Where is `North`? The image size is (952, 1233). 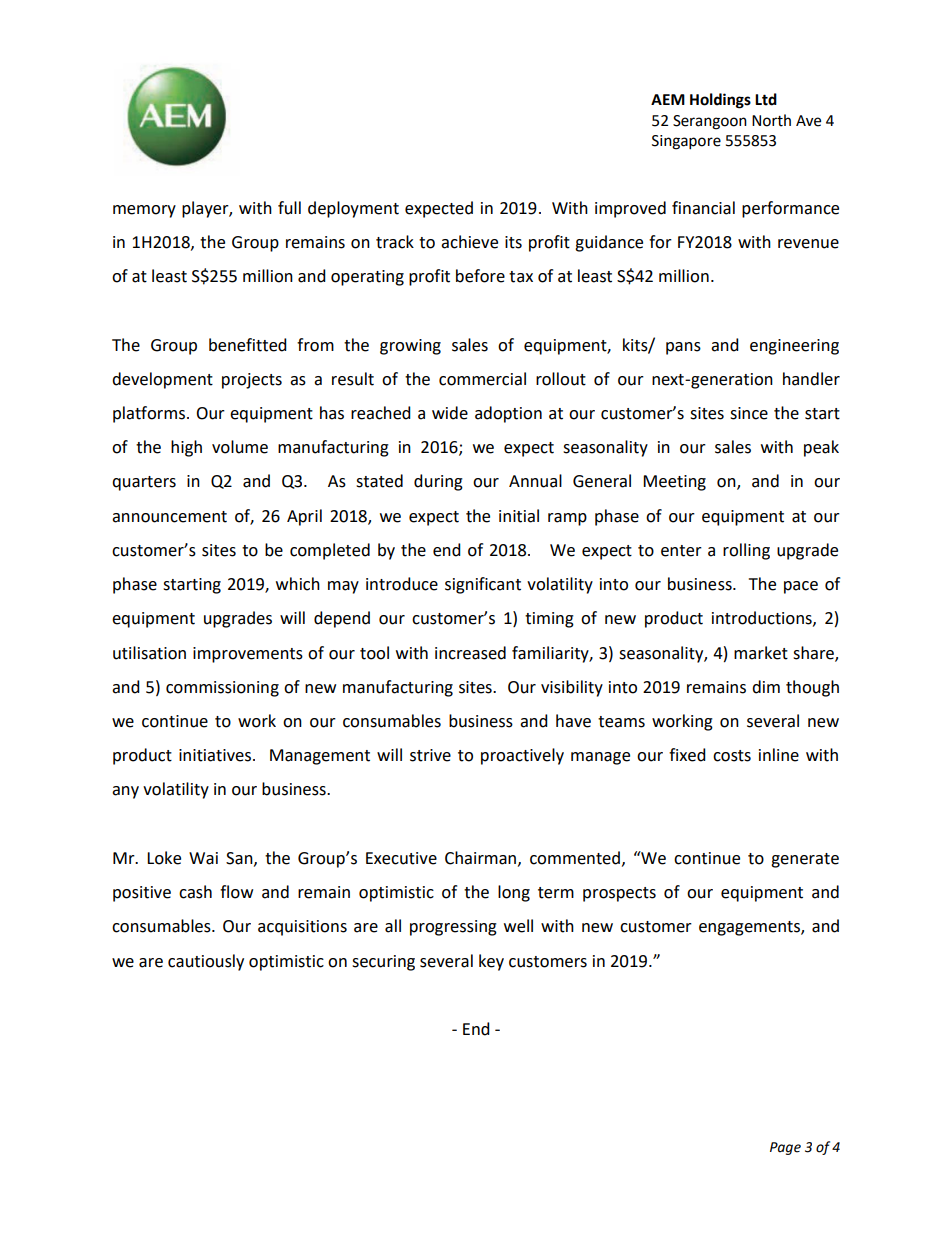
North is located at coordinates (771, 120).
